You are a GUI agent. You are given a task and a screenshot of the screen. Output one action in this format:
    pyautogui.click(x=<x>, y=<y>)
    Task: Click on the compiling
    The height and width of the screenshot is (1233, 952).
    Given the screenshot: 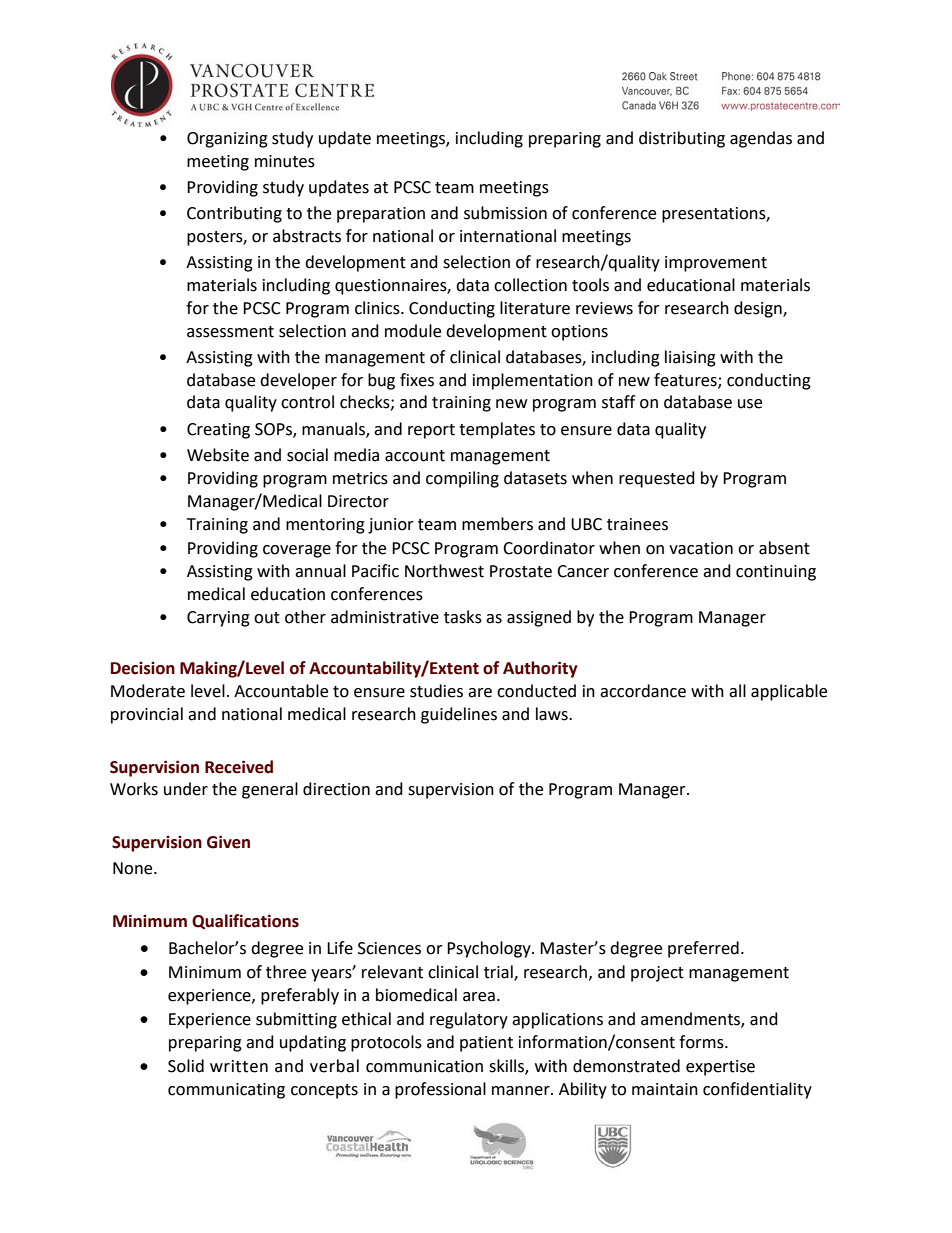 What is the action you would take?
    pyautogui.click(x=462, y=479)
